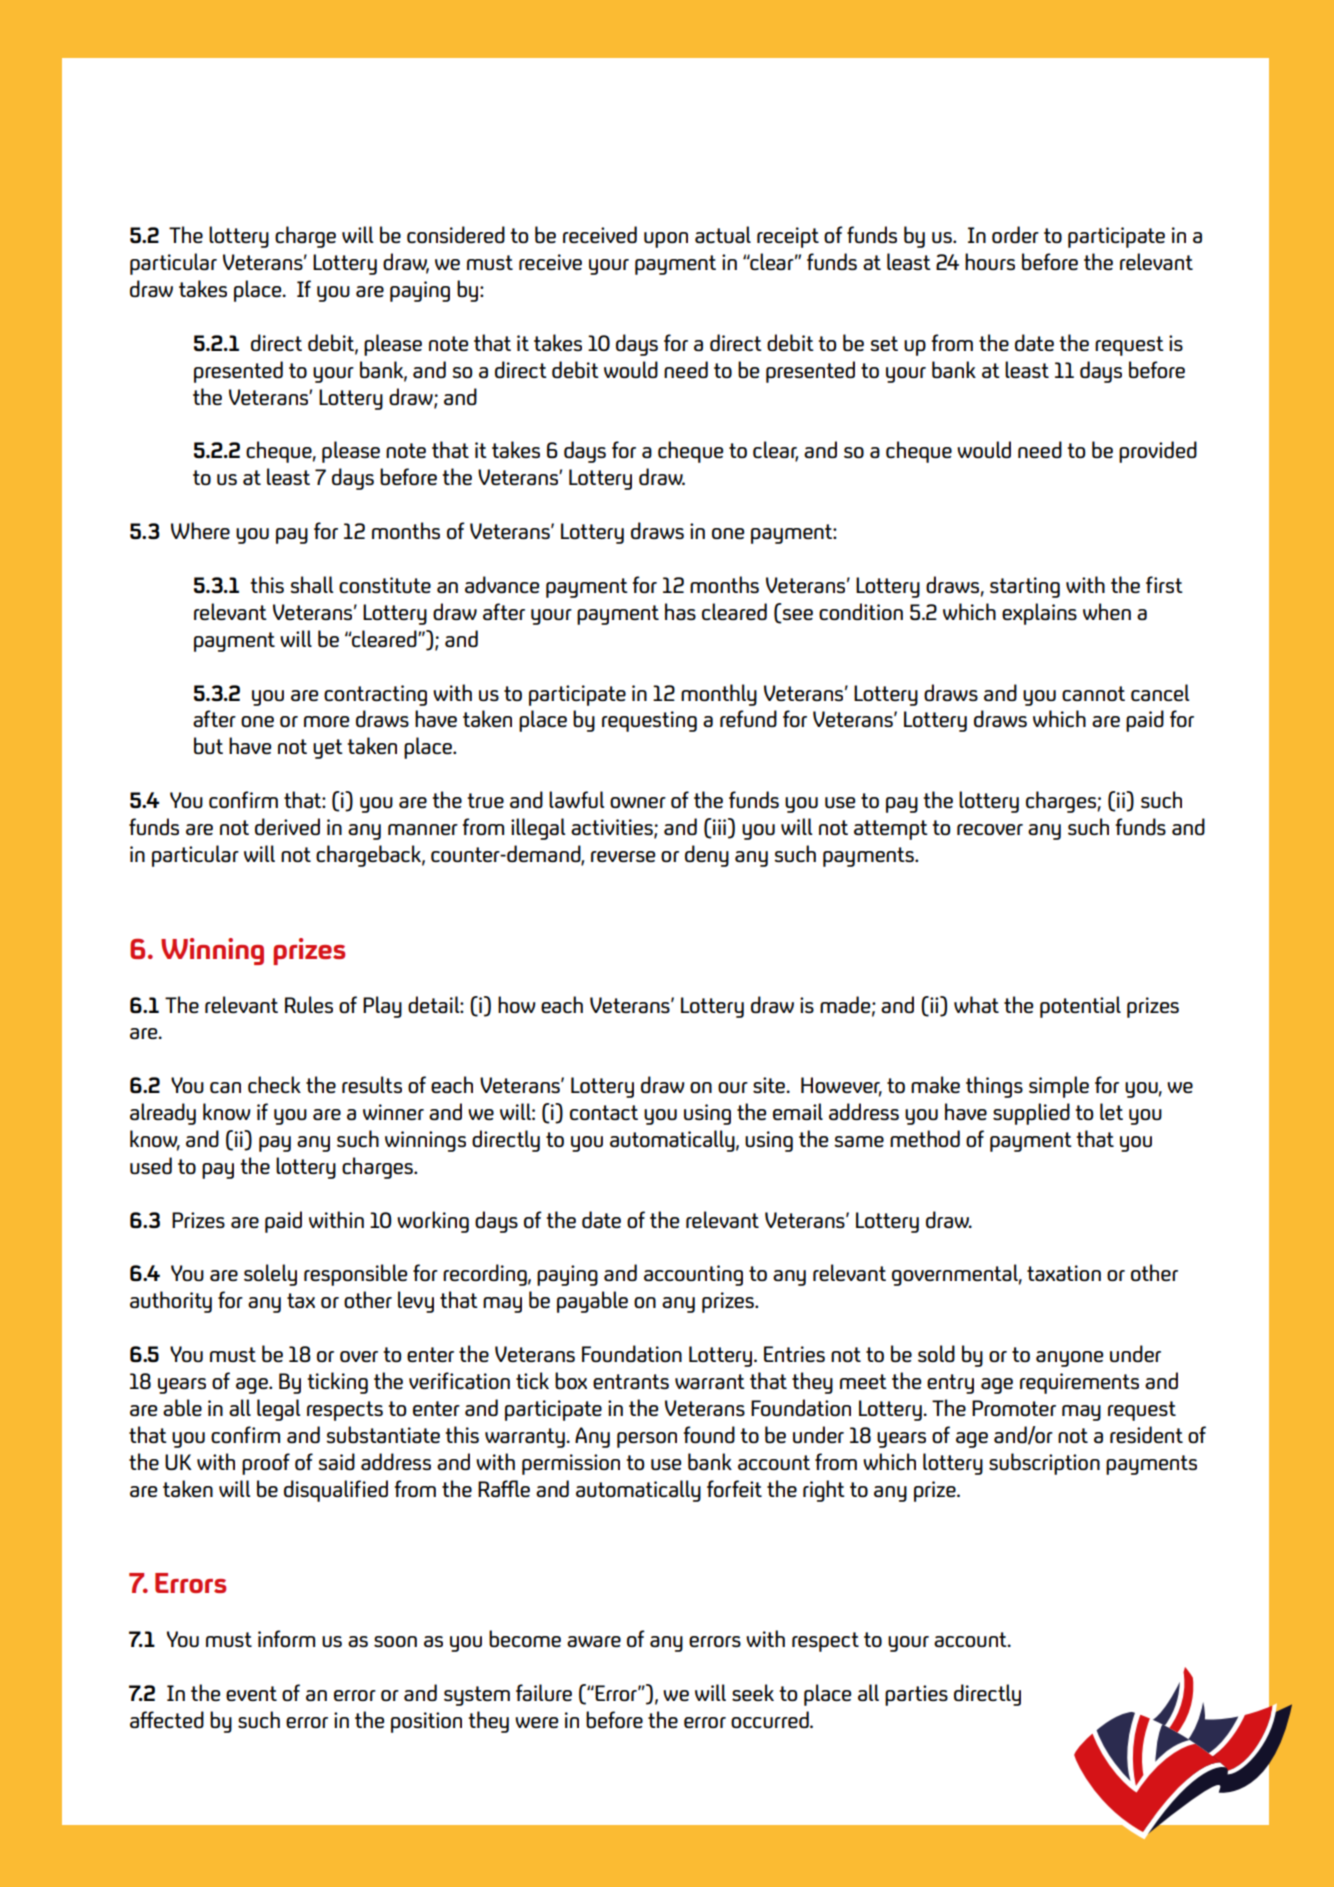 This image has height=1887, width=1334. I want to click on explains, so click(1039, 614).
